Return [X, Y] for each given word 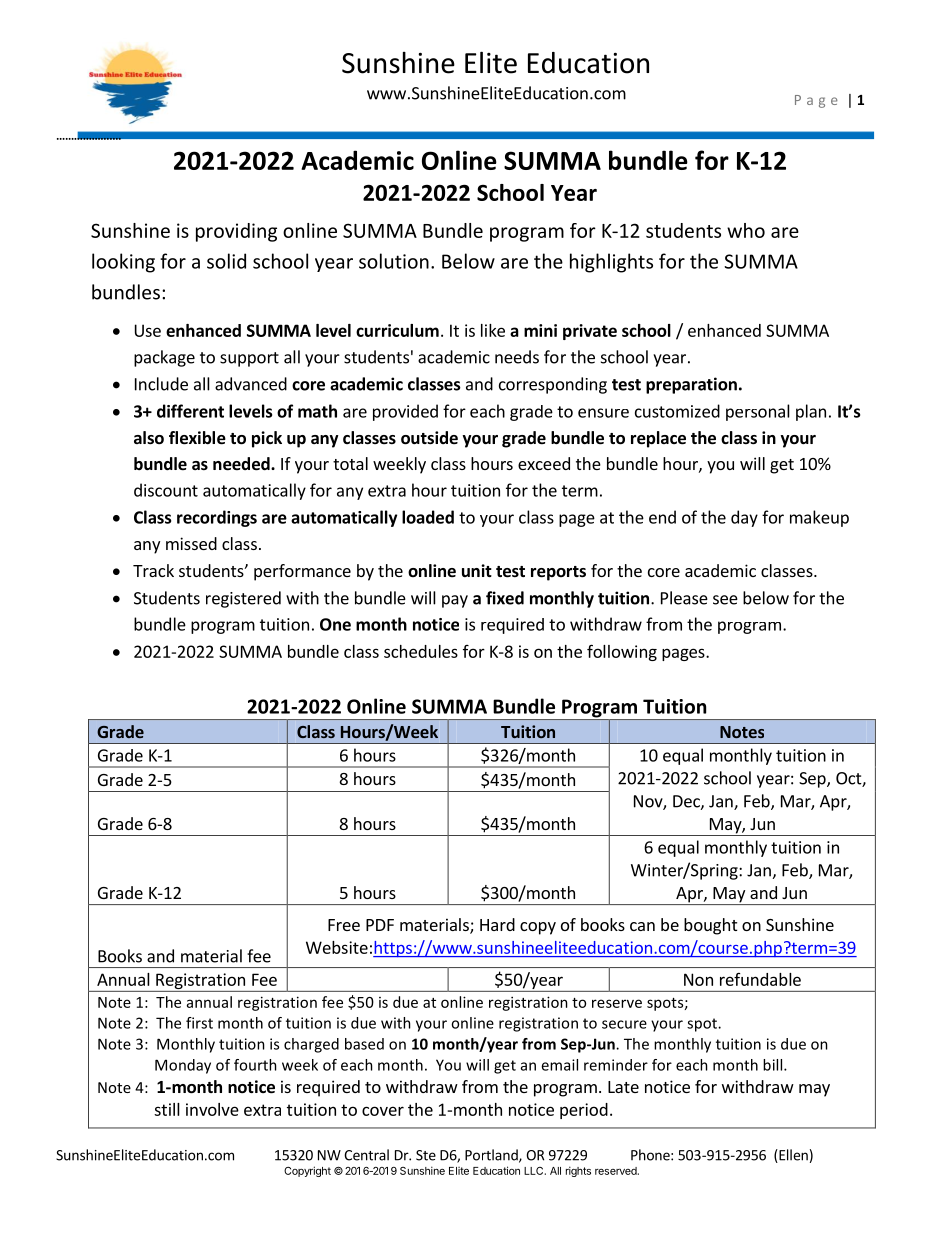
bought [710, 926]
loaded [428, 517]
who [746, 230]
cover [383, 1111]
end [662, 517]
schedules [421, 651]
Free [344, 925]
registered [243, 599]
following [622, 652]
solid [226, 261]
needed [242, 464]
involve [212, 1109]
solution [394, 261]
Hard [497, 924]
